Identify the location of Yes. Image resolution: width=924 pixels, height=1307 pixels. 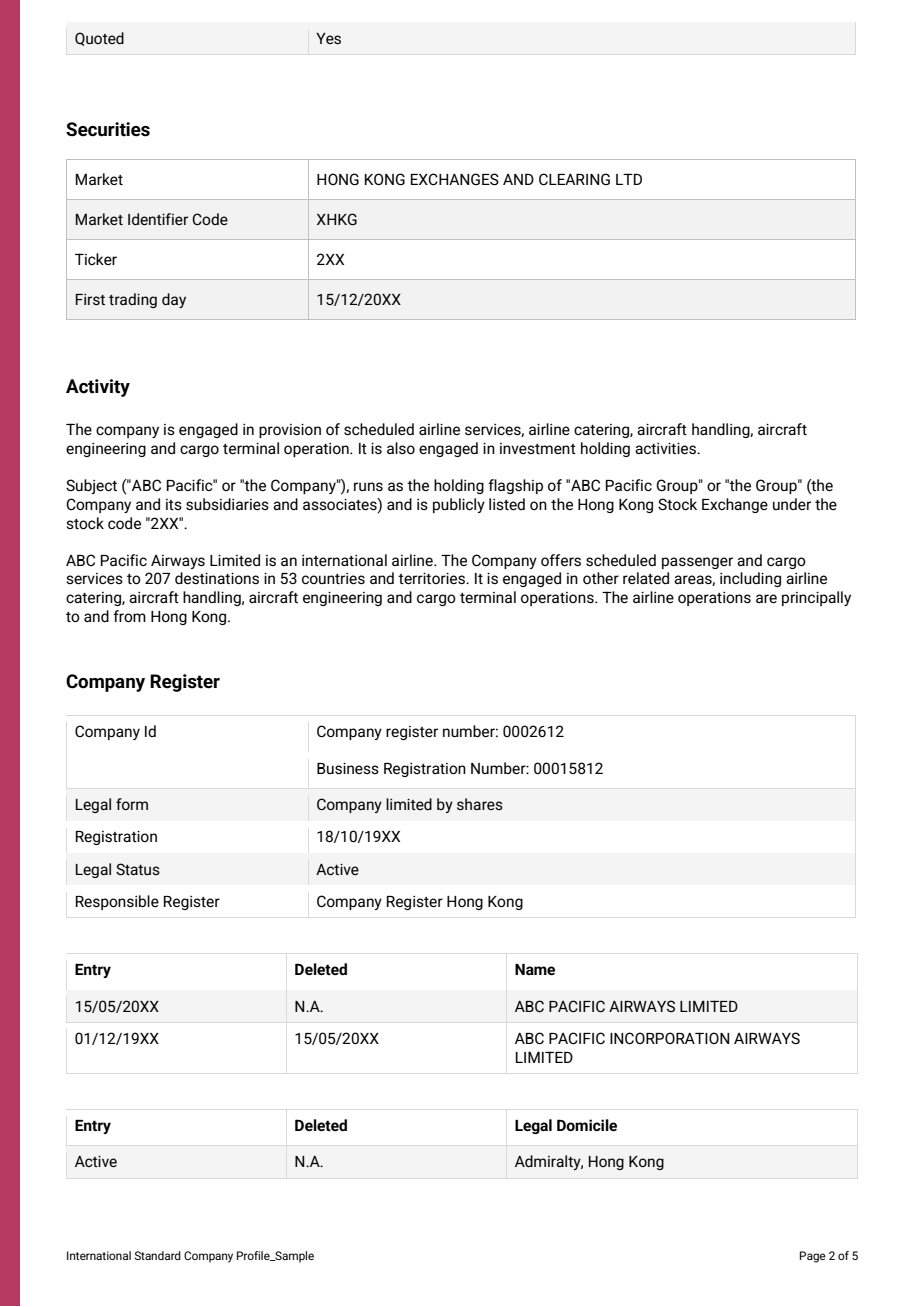
(328, 38).
